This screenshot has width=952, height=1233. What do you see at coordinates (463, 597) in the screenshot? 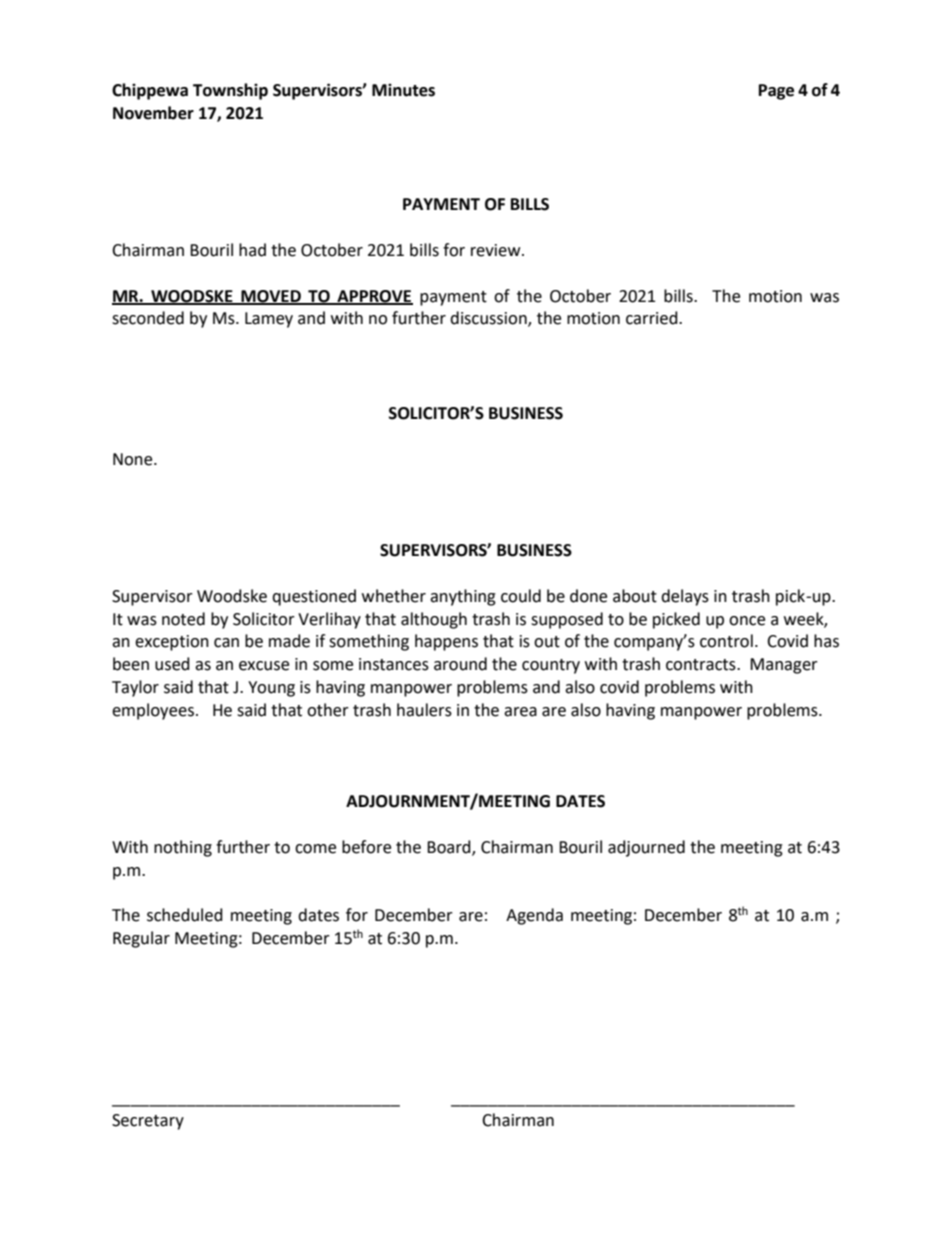
I see `anything` at bounding box center [463, 597].
